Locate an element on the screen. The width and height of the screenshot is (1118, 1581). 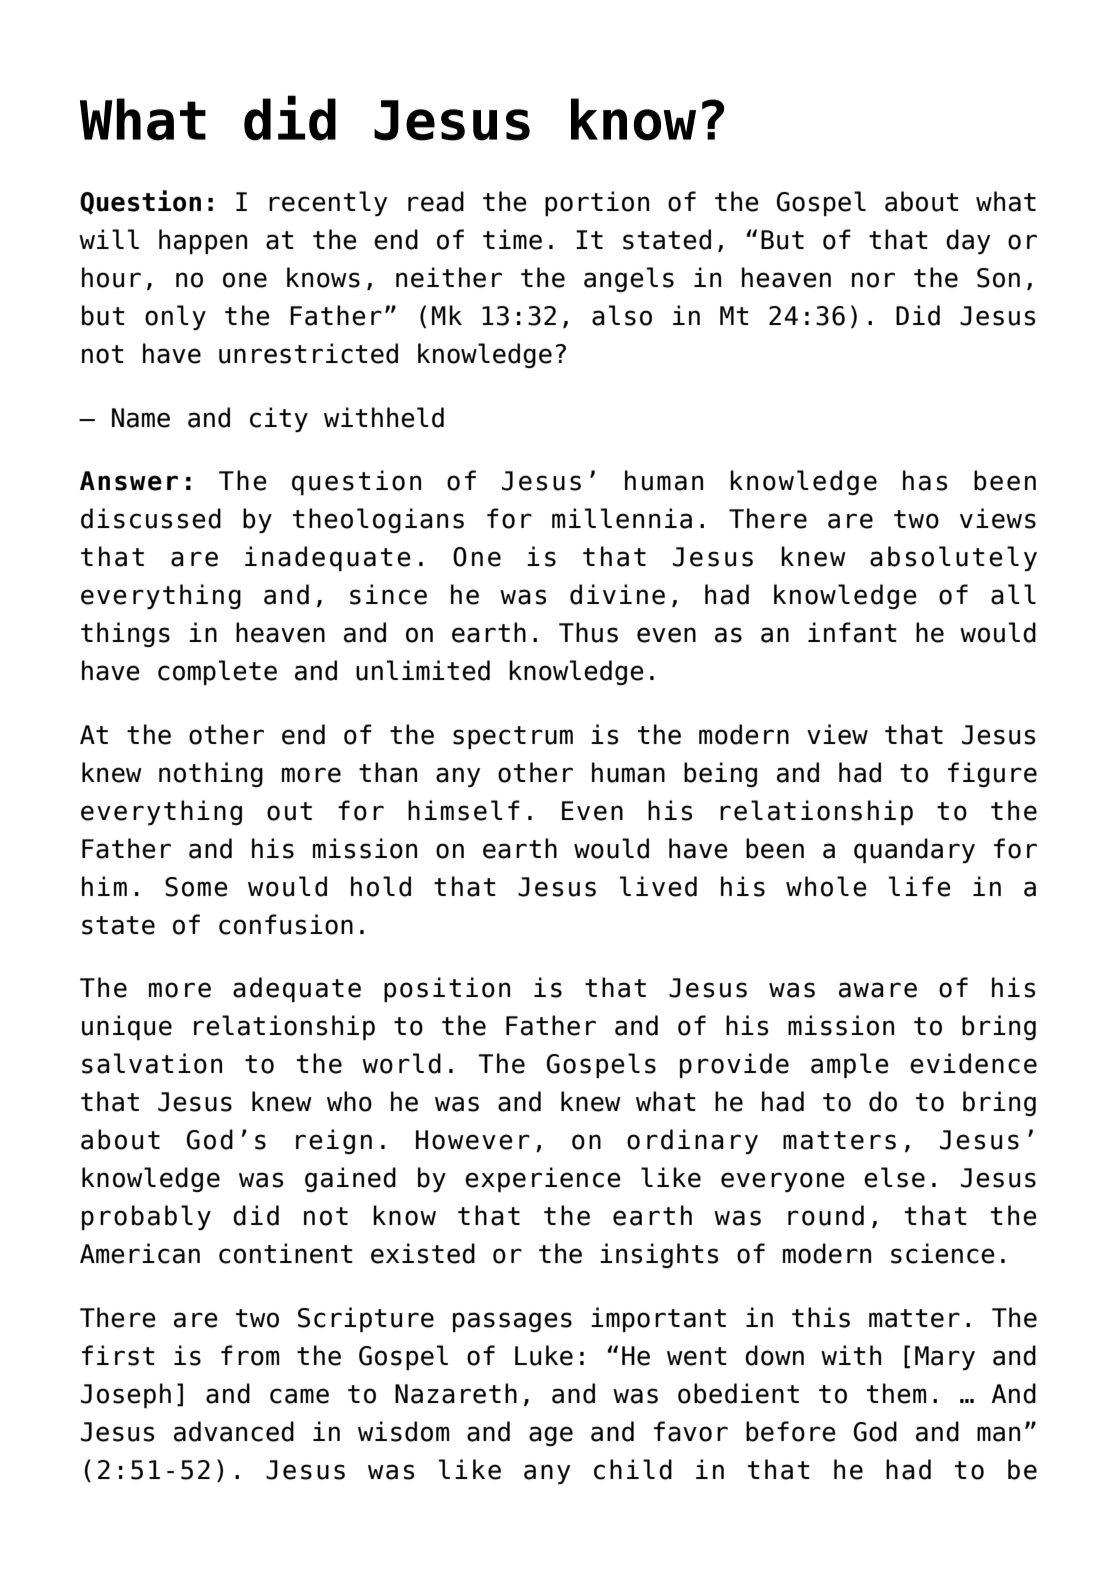
day is located at coordinates (968, 241).
